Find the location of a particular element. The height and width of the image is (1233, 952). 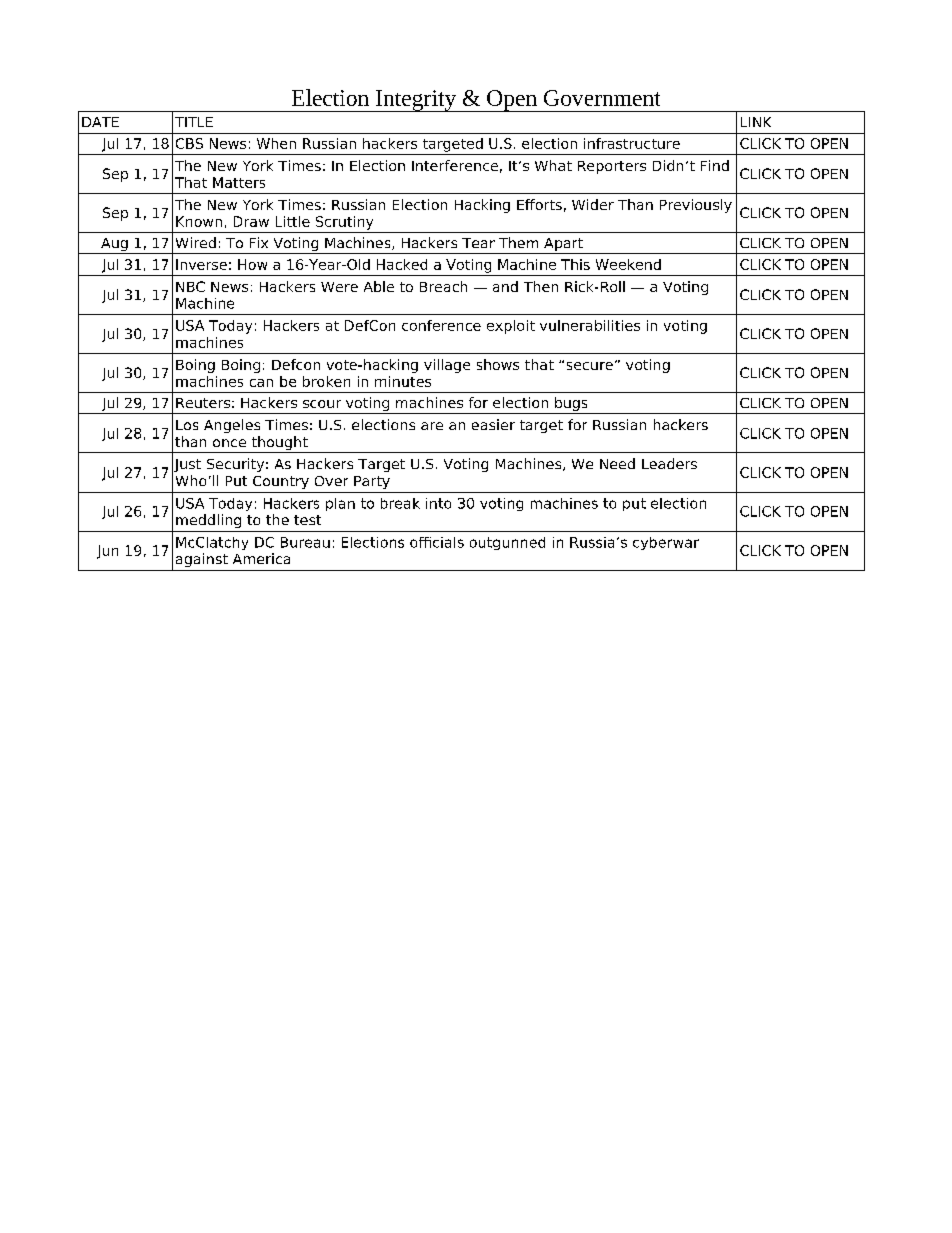

Tear is located at coordinates (478, 243).
